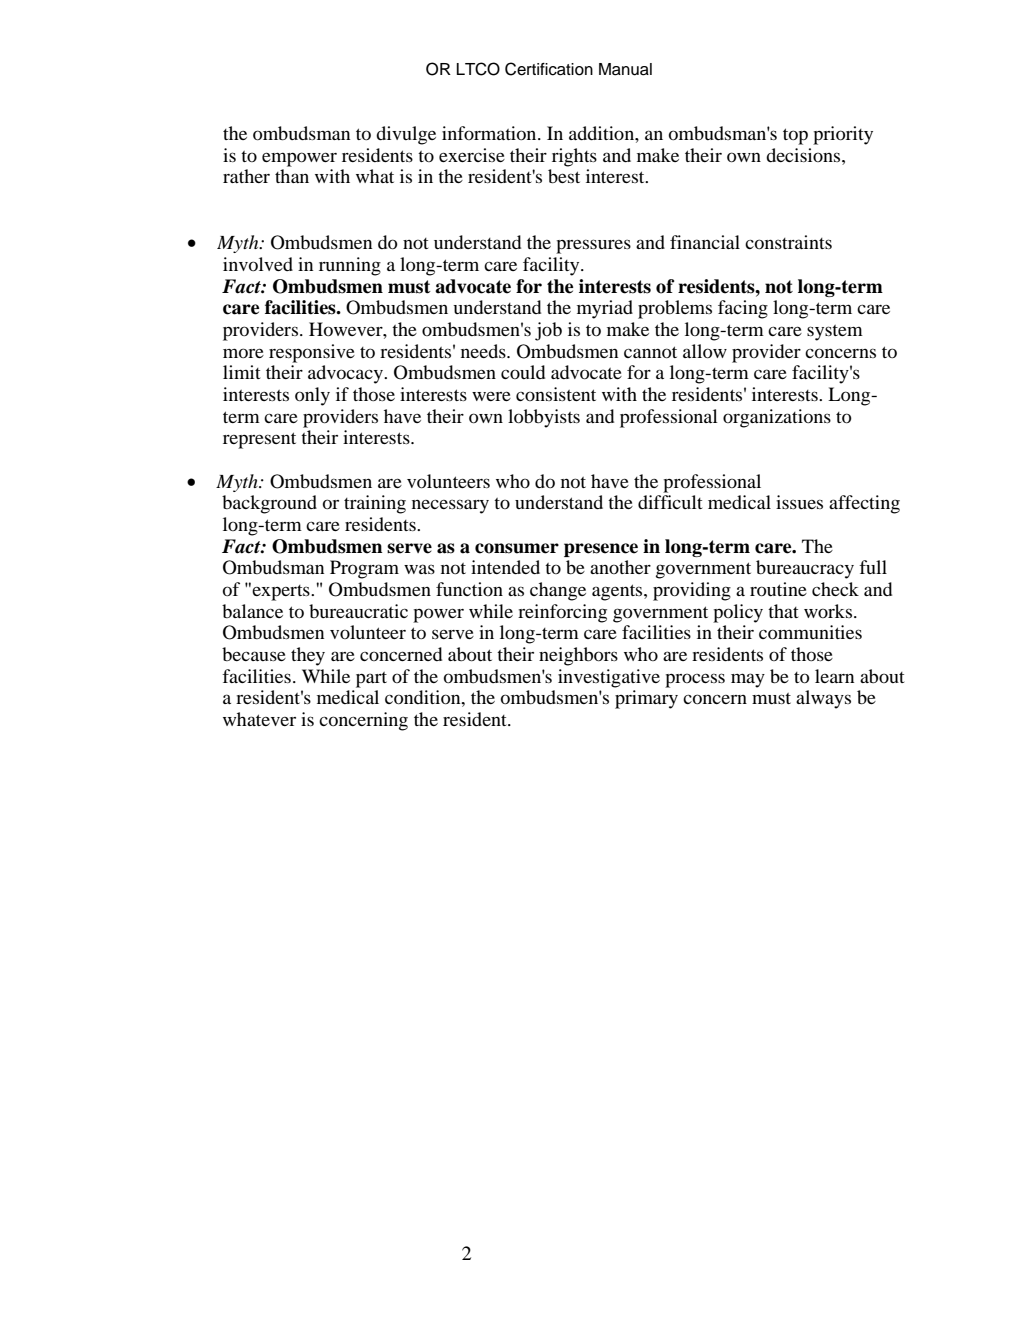  I want to click on myriad, so click(605, 309).
